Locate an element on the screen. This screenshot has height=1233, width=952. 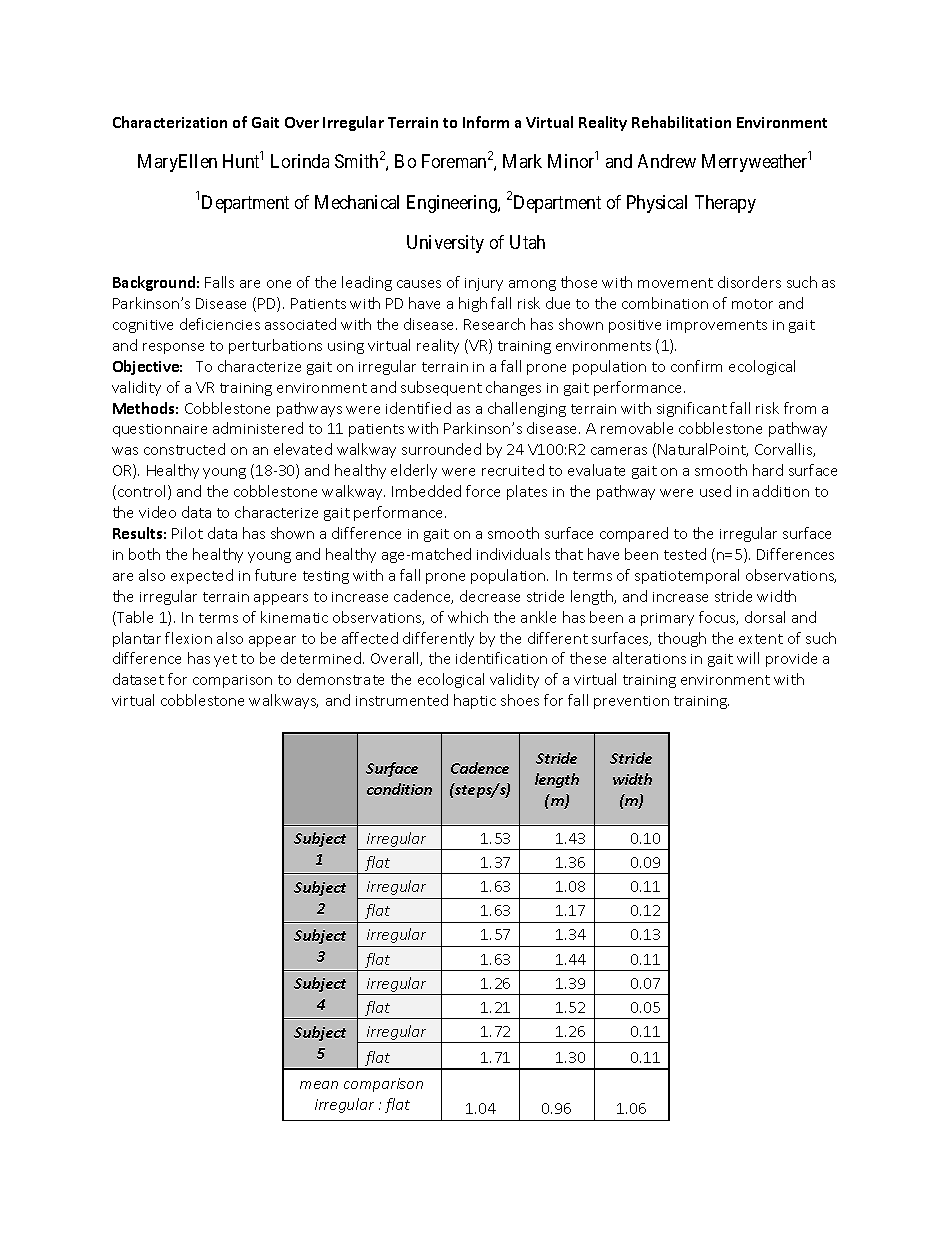
mean is located at coordinates (319, 1085).
